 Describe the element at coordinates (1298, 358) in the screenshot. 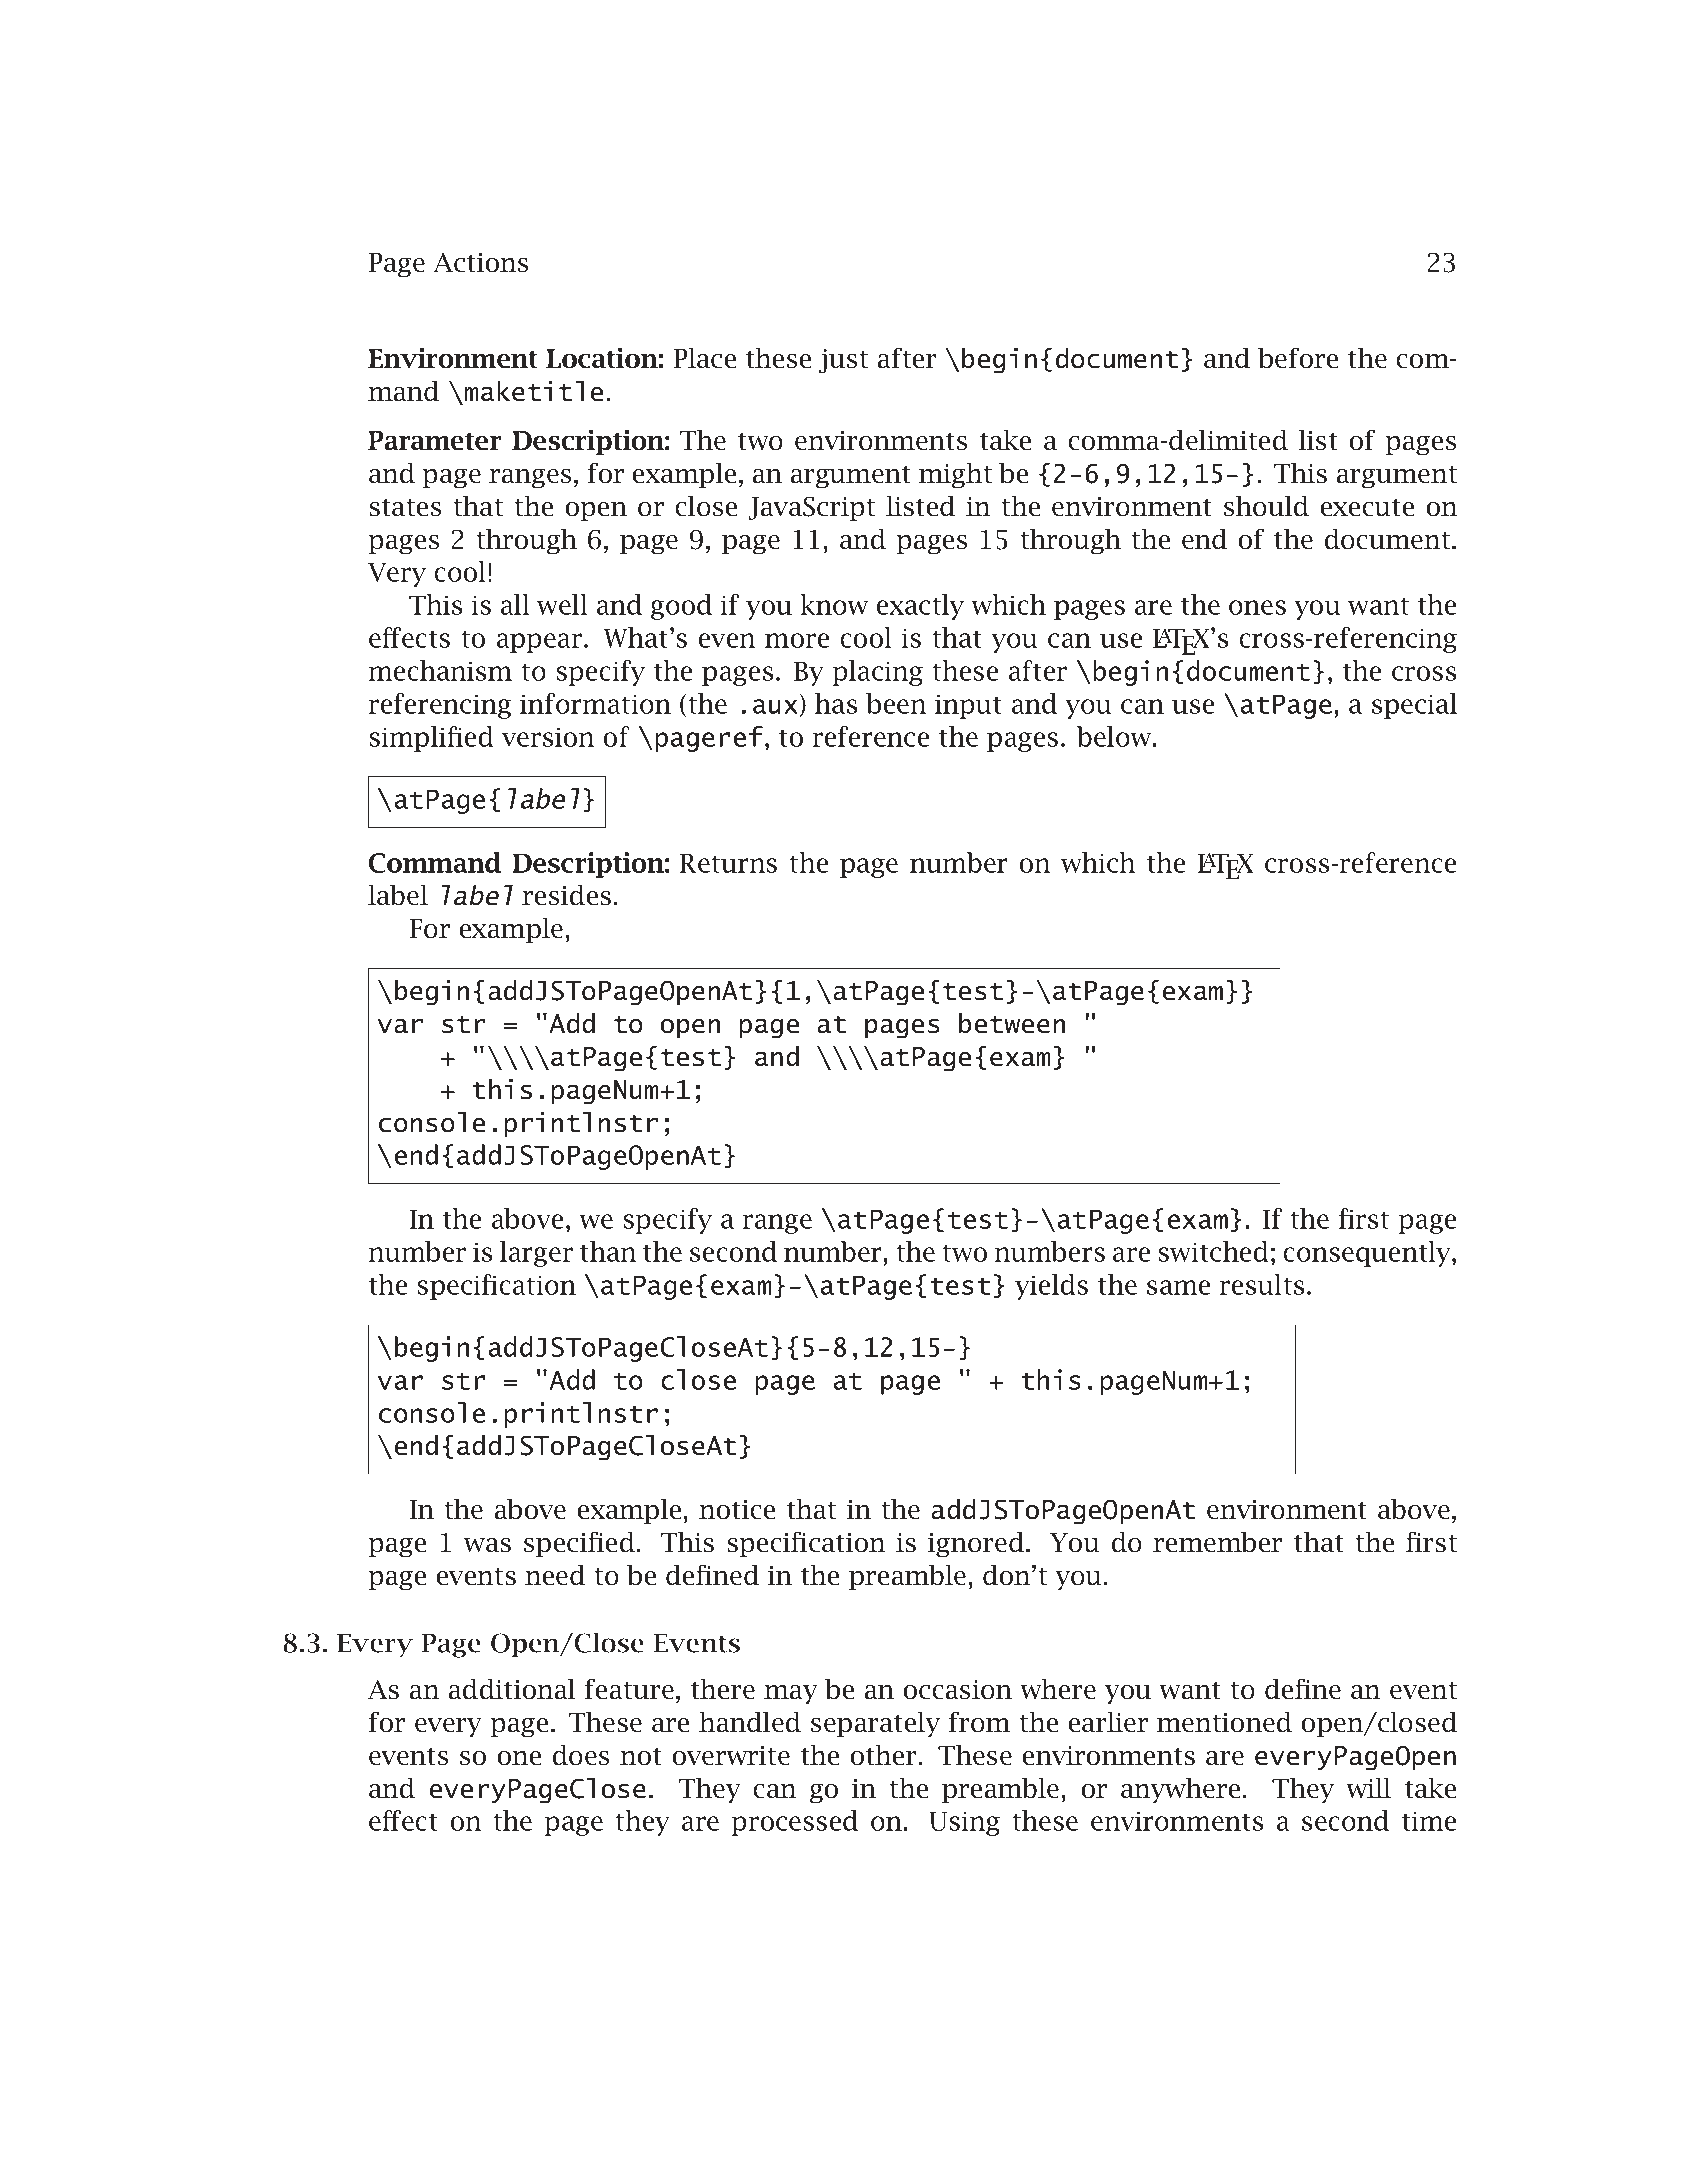

I see `before` at that location.
